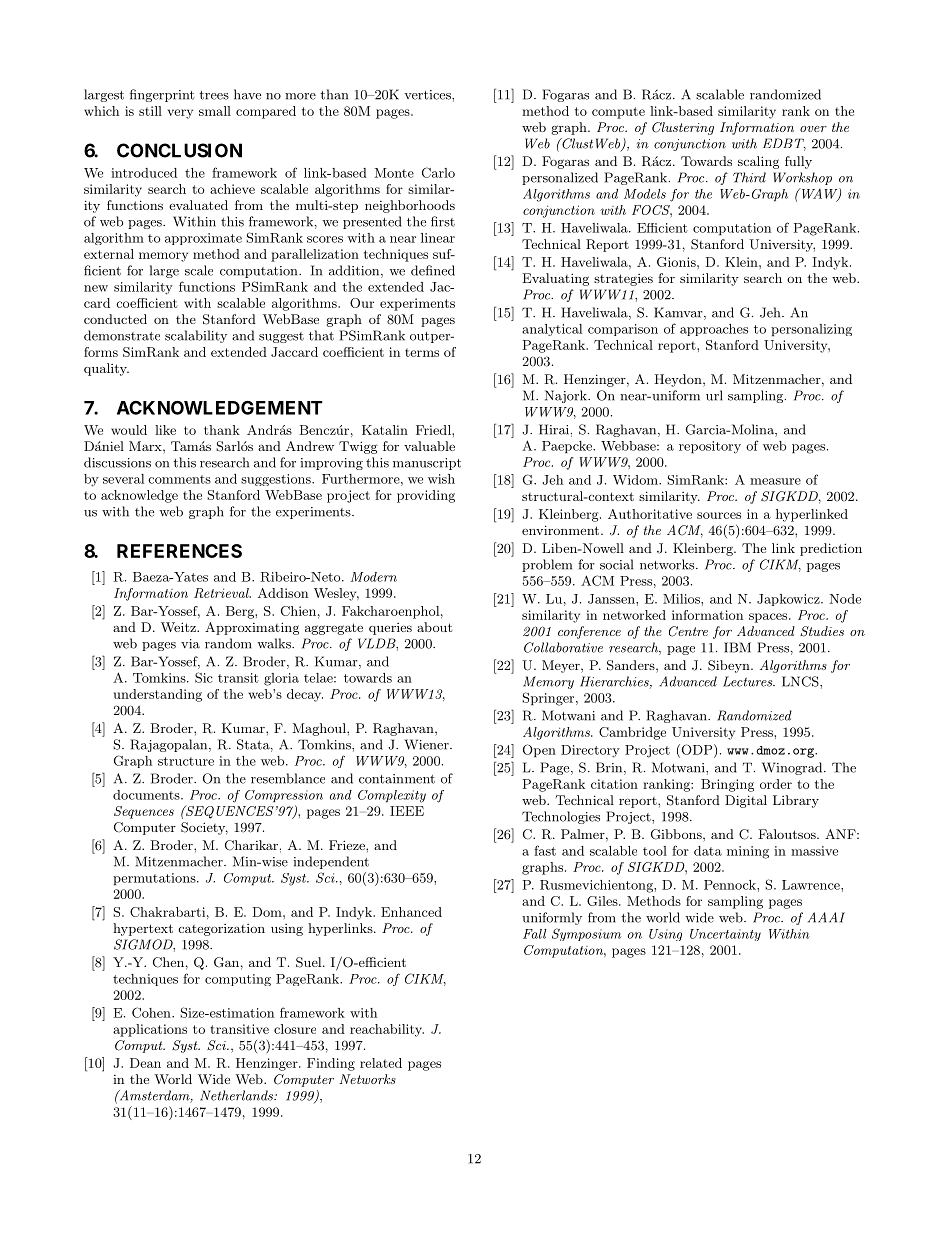 The image size is (952, 1233). Describe the element at coordinates (186, 761) in the screenshot. I see `structure` at that location.
